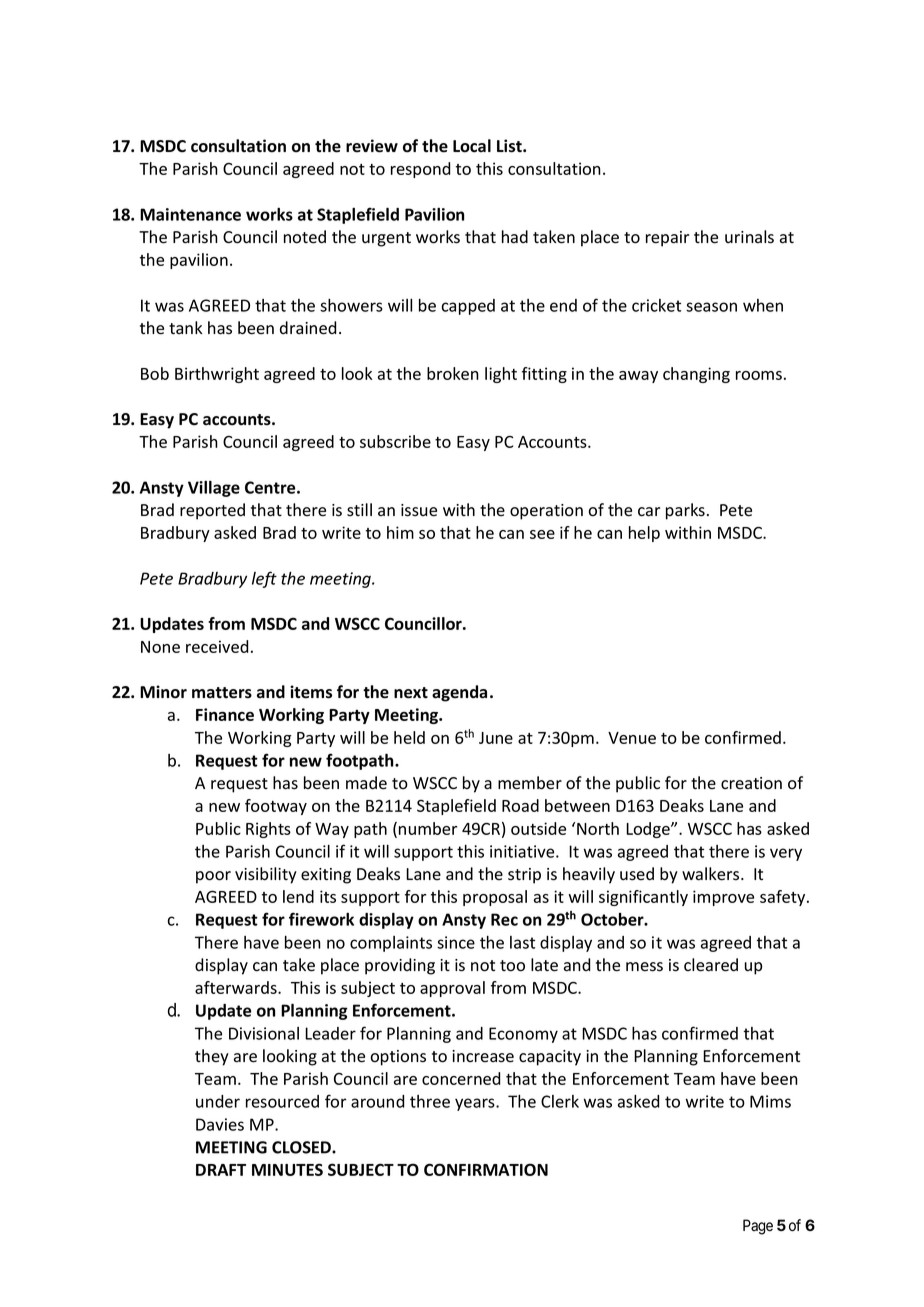 This document has height=1307, width=924. I want to click on DRAFT, so click(221, 1170).
